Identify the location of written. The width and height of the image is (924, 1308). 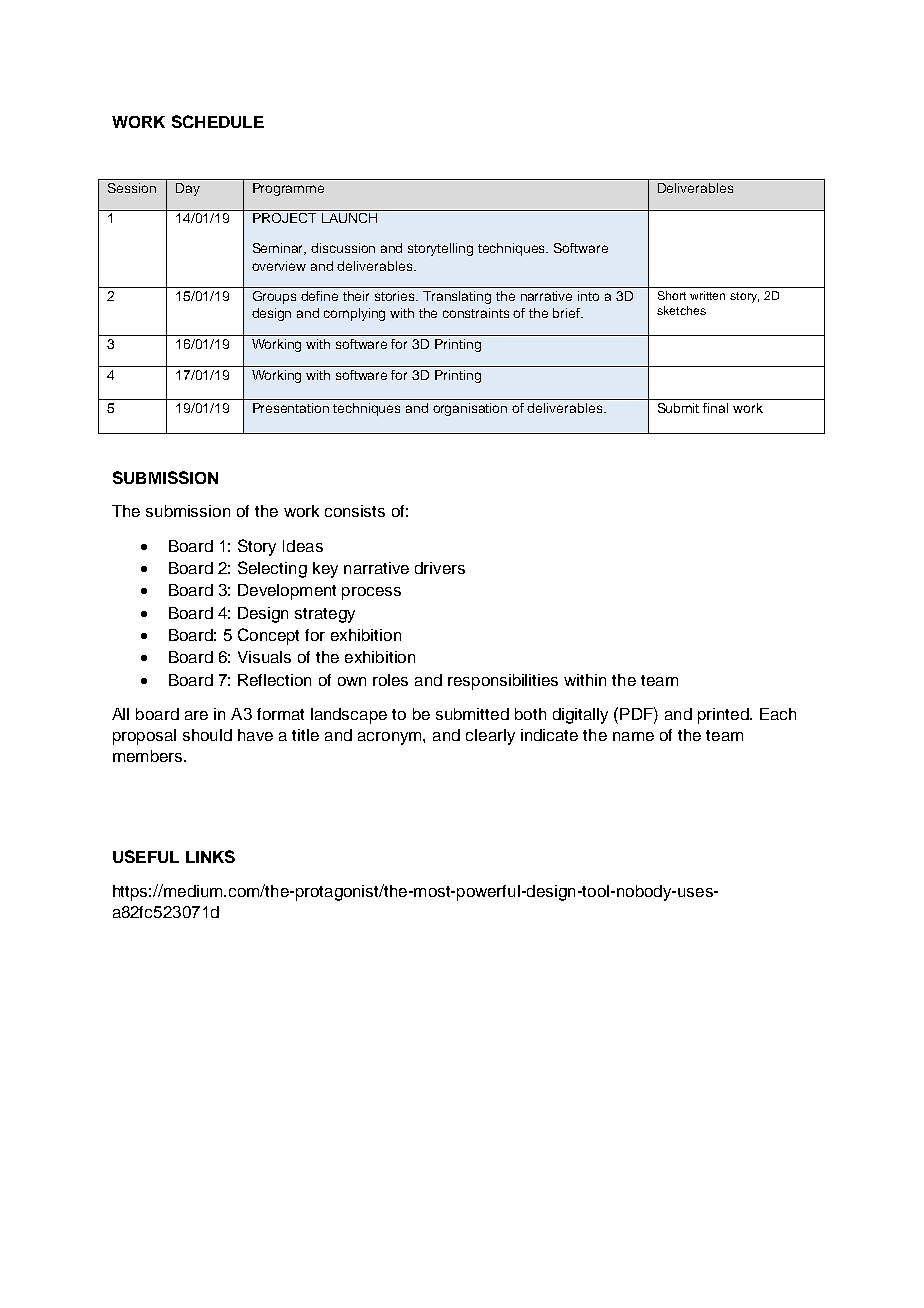
(707, 295).
